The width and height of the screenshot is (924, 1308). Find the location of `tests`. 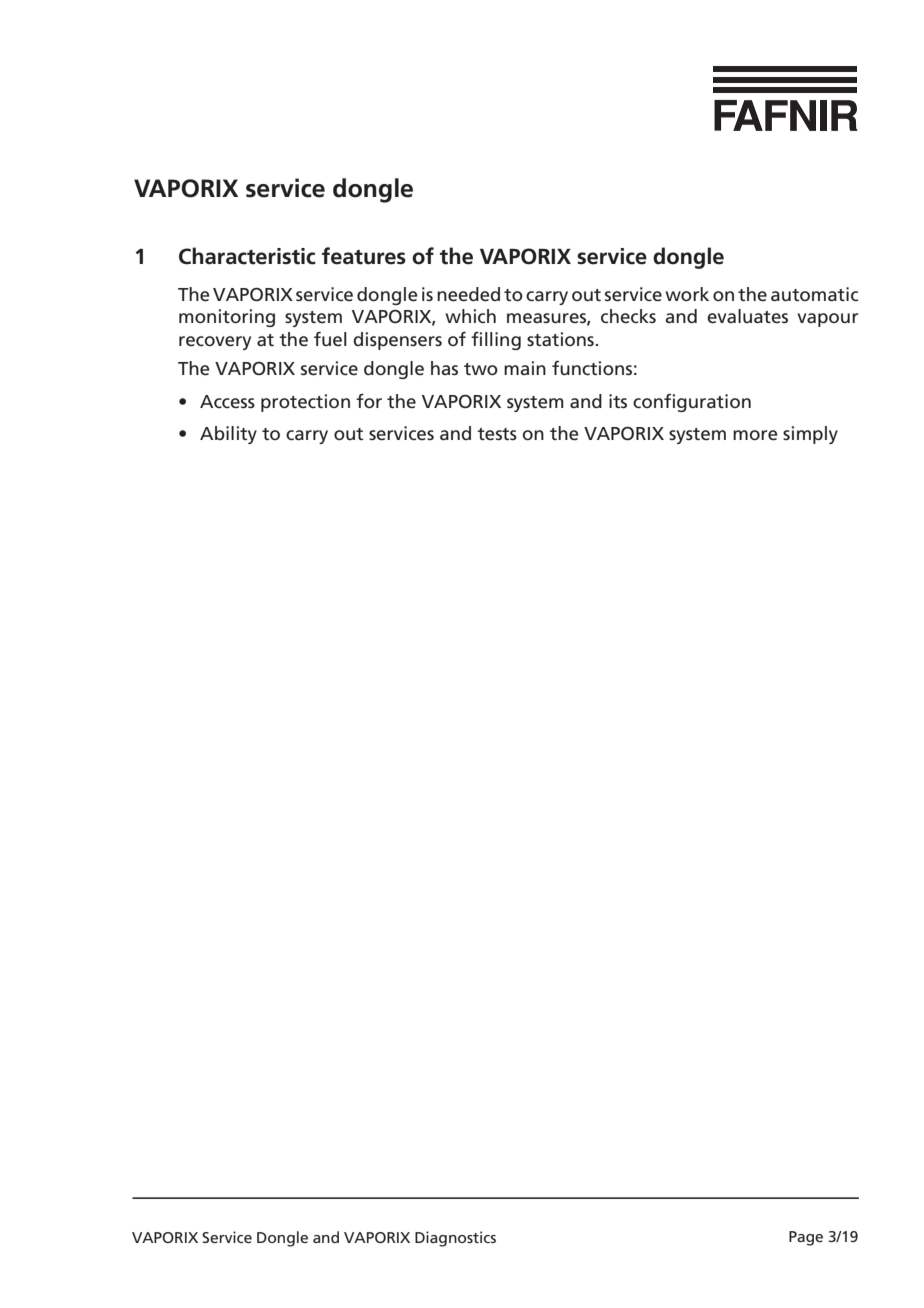

tests is located at coordinates (497, 434).
